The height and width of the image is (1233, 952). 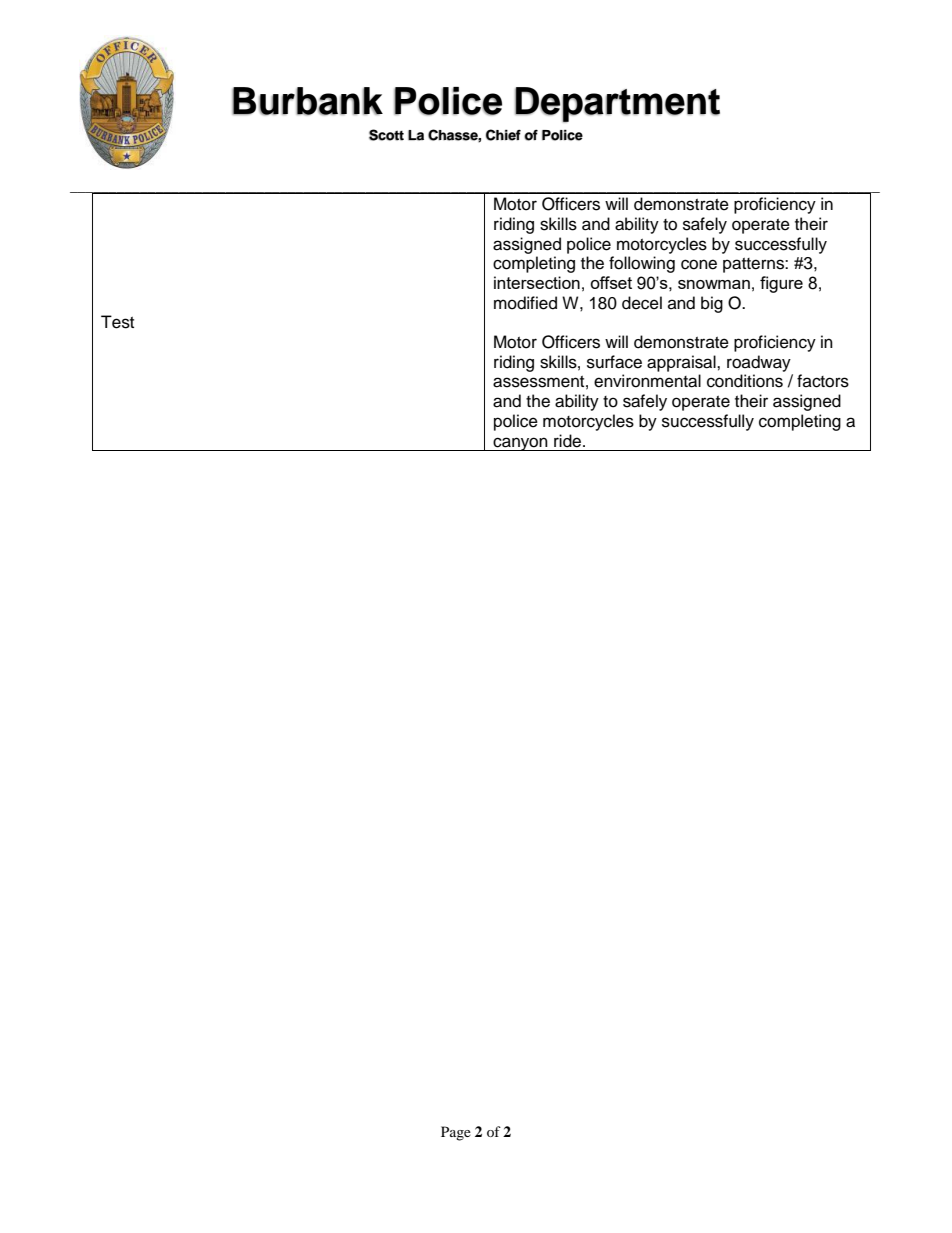 What do you see at coordinates (503, 135) in the image?
I see `Chief` at bounding box center [503, 135].
